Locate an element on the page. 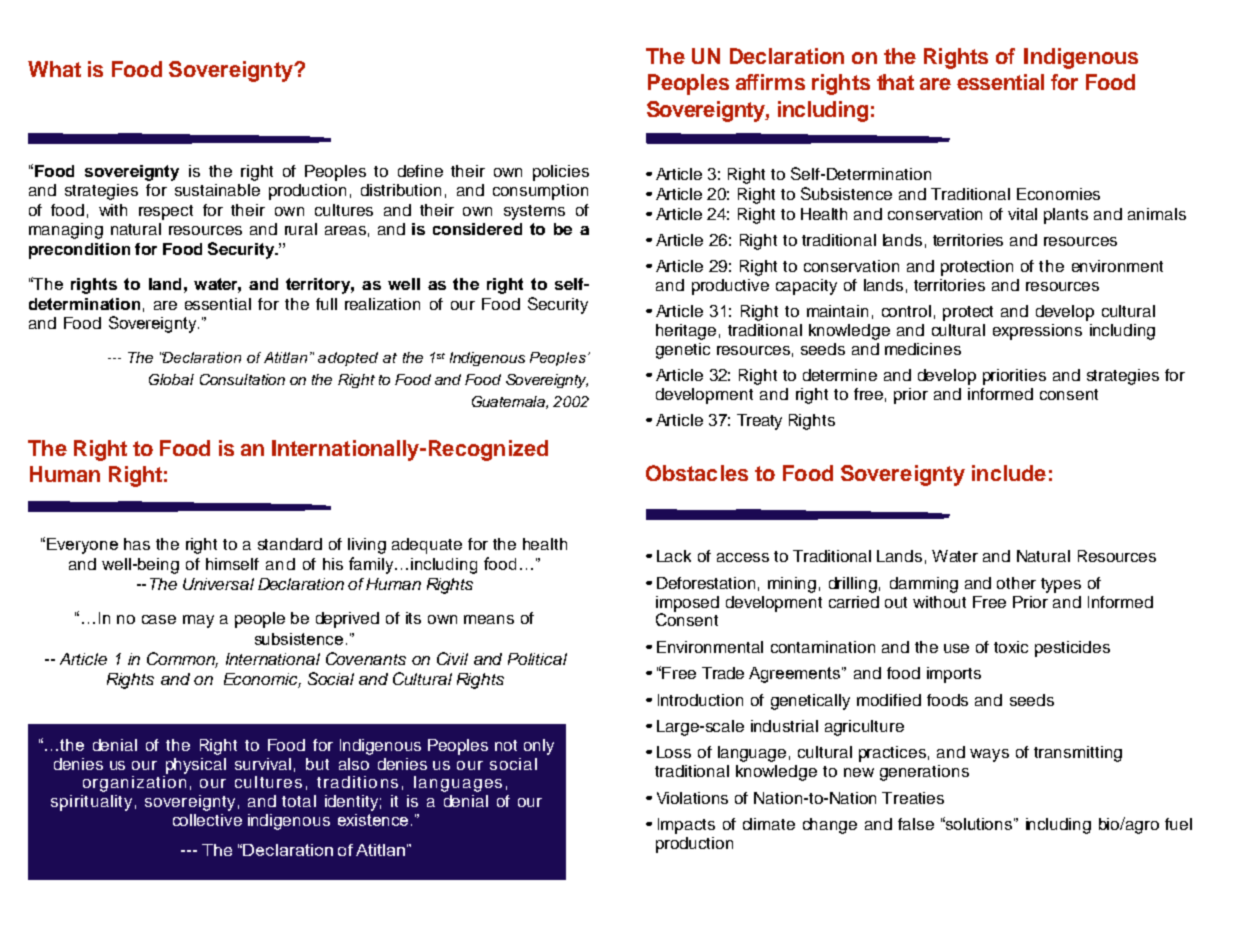  affirms is located at coordinates (770, 82).
